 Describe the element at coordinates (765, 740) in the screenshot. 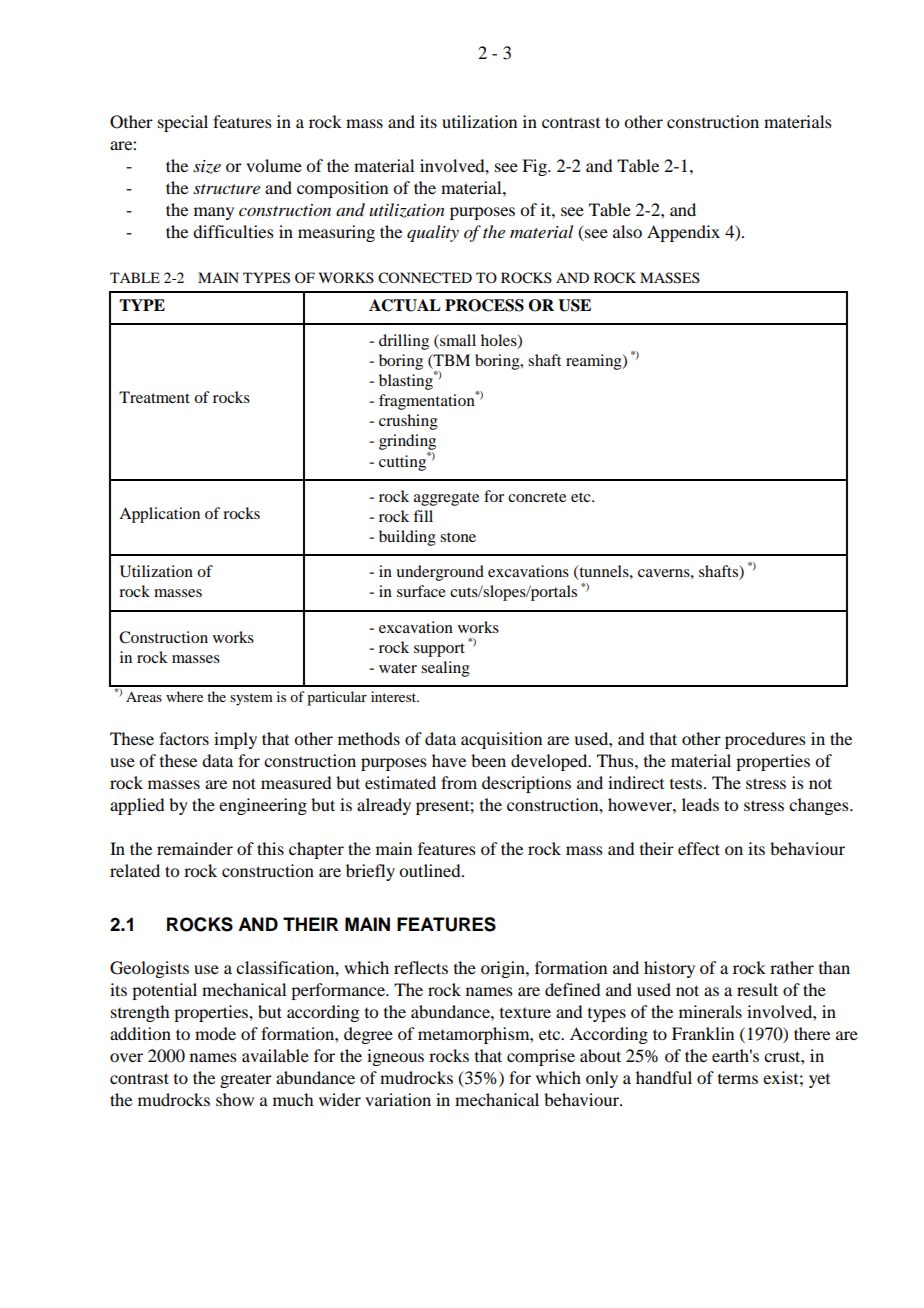

I see `procedures` at that location.
